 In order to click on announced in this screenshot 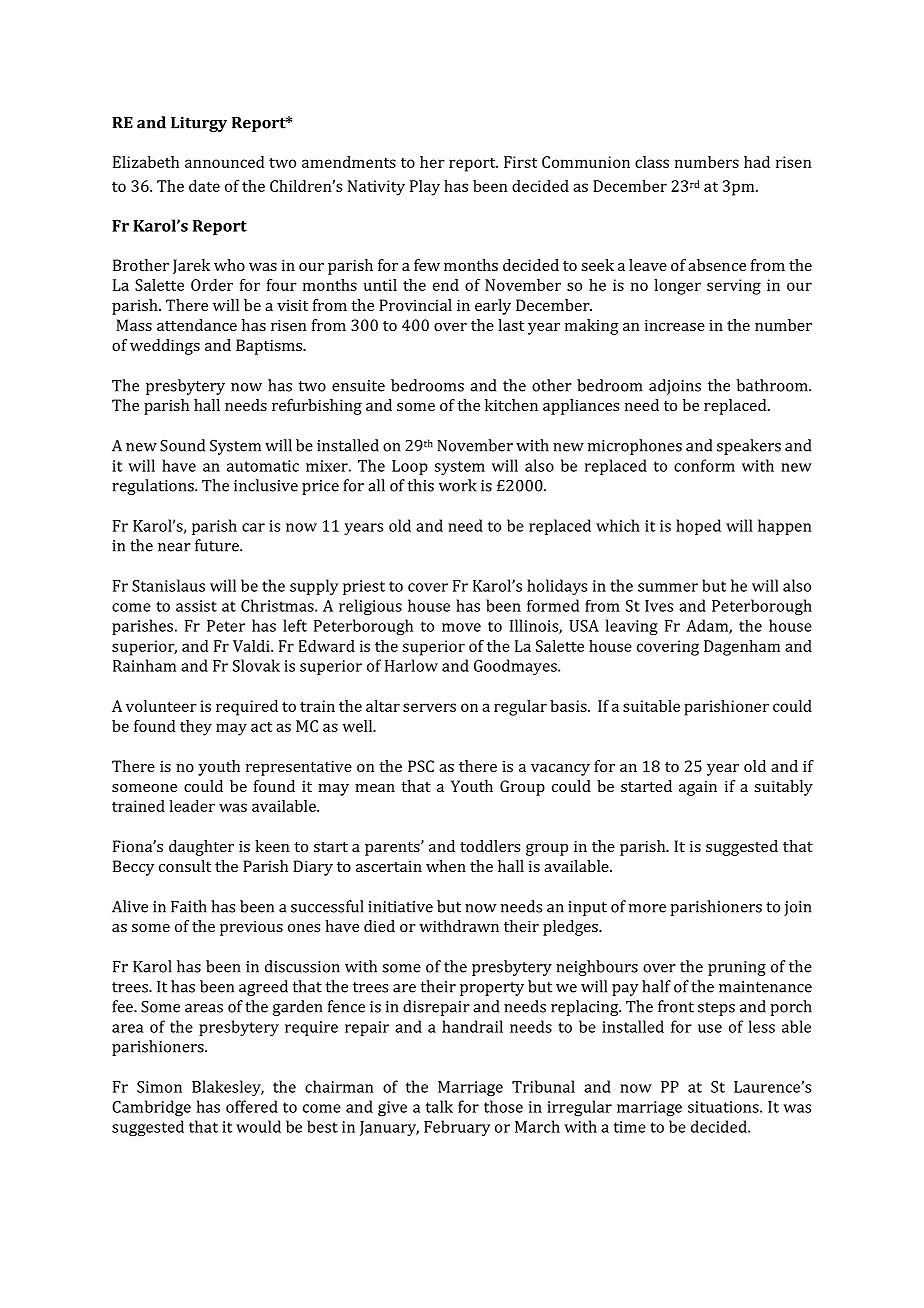, I will do `click(224, 162)`.
